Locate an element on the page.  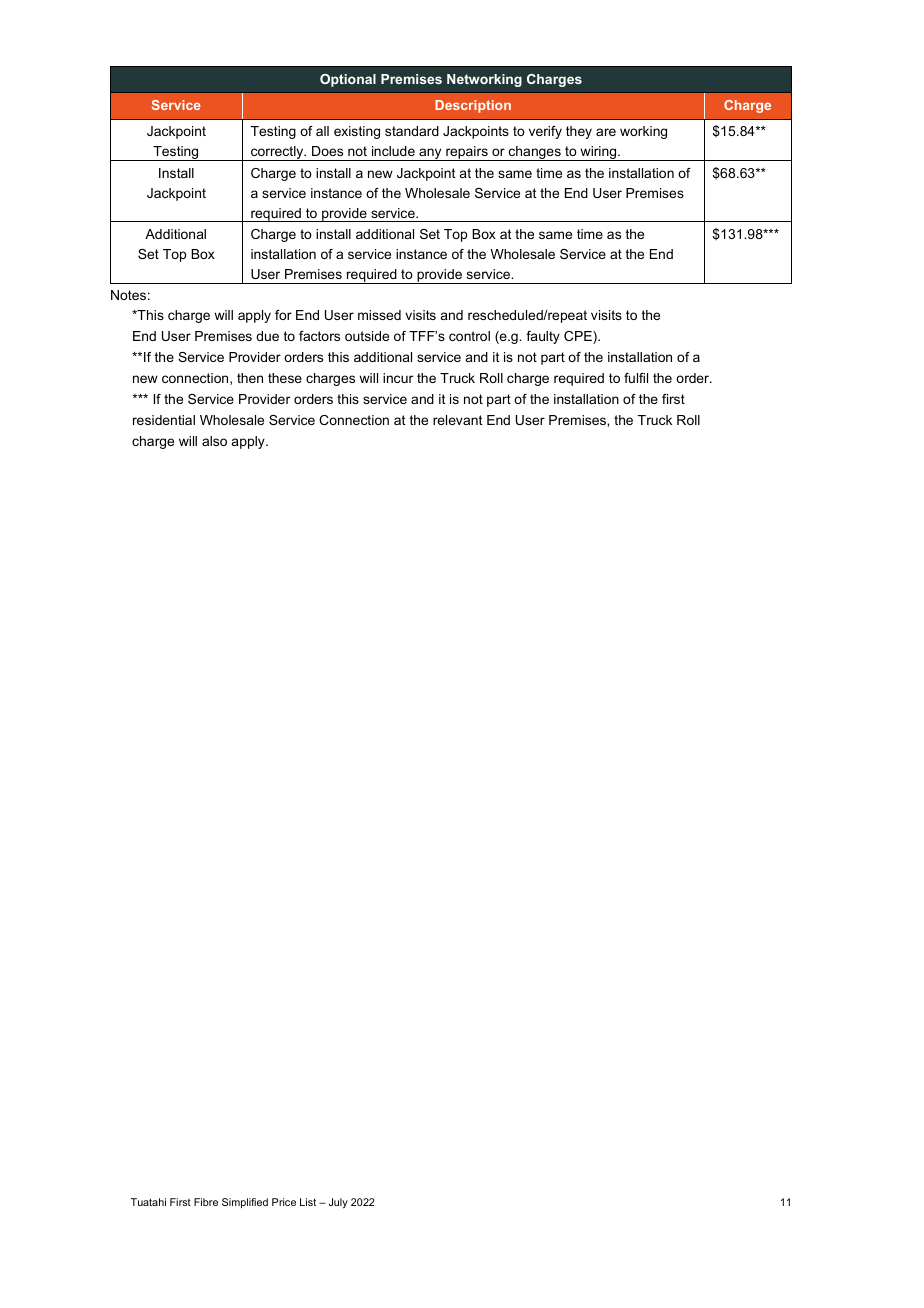
they is located at coordinates (579, 132).
